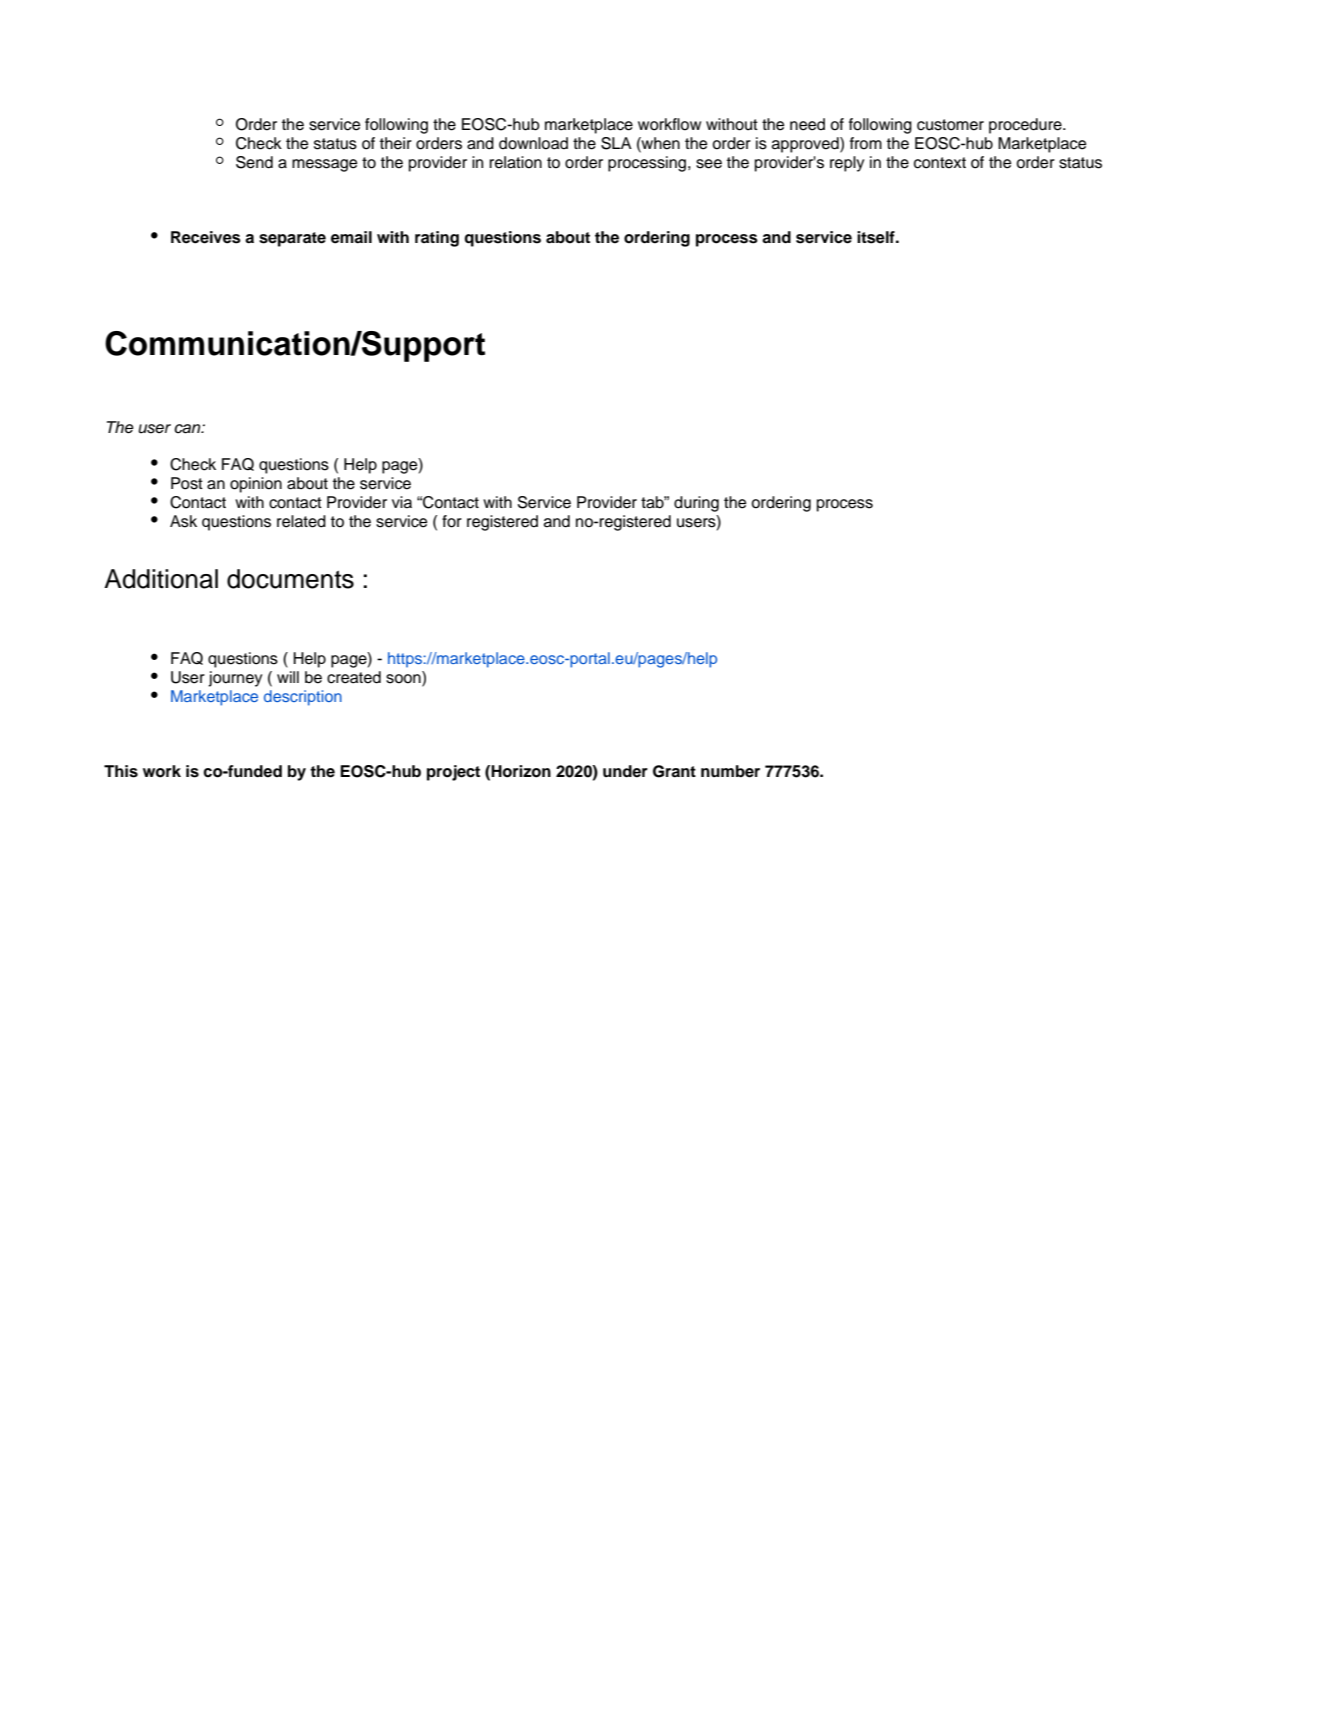 The image size is (1334, 1726). What do you see at coordinates (452, 521) in the screenshot?
I see `for` at bounding box center [452, 521].
